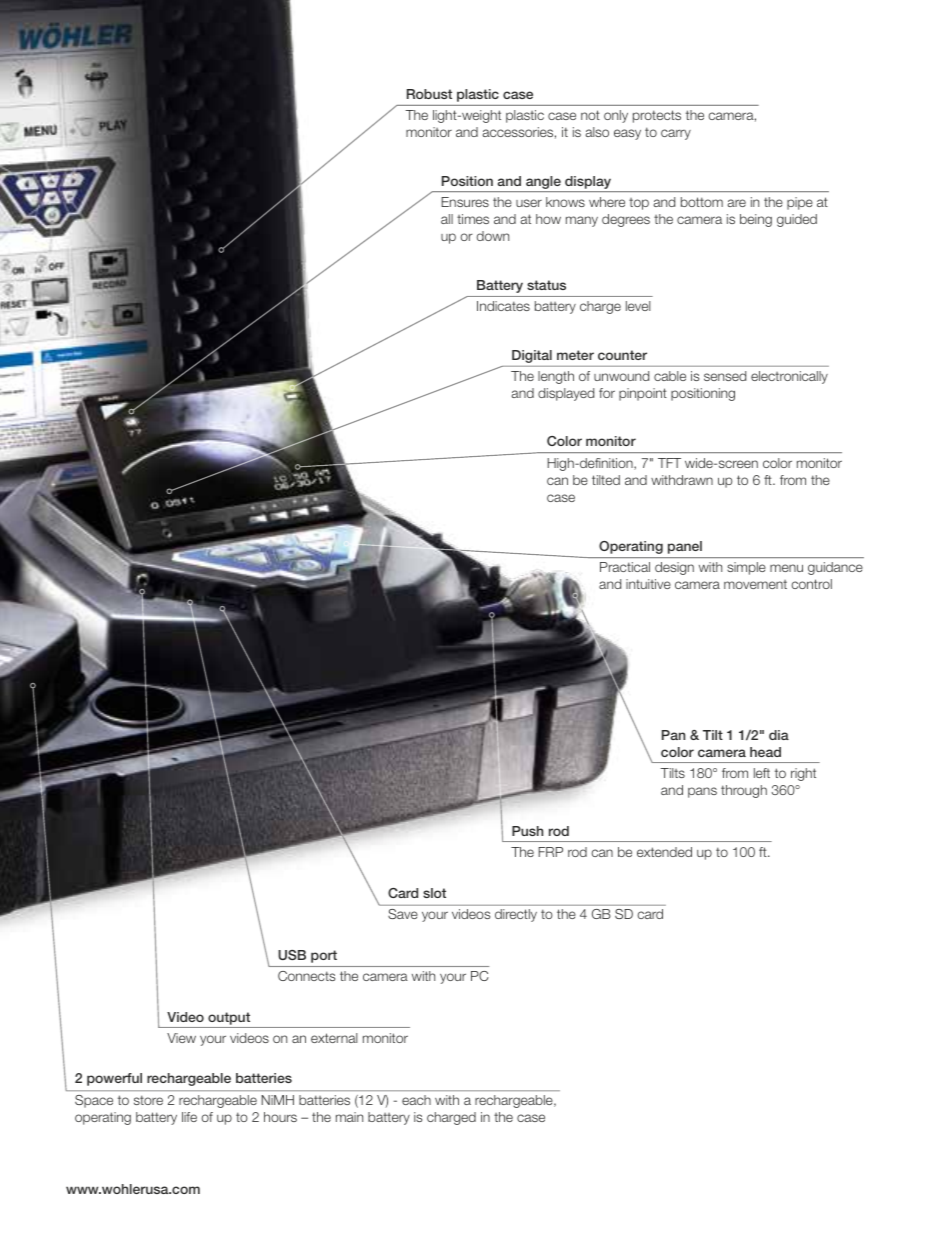  I want to click on Practical, so click(625, 567).
